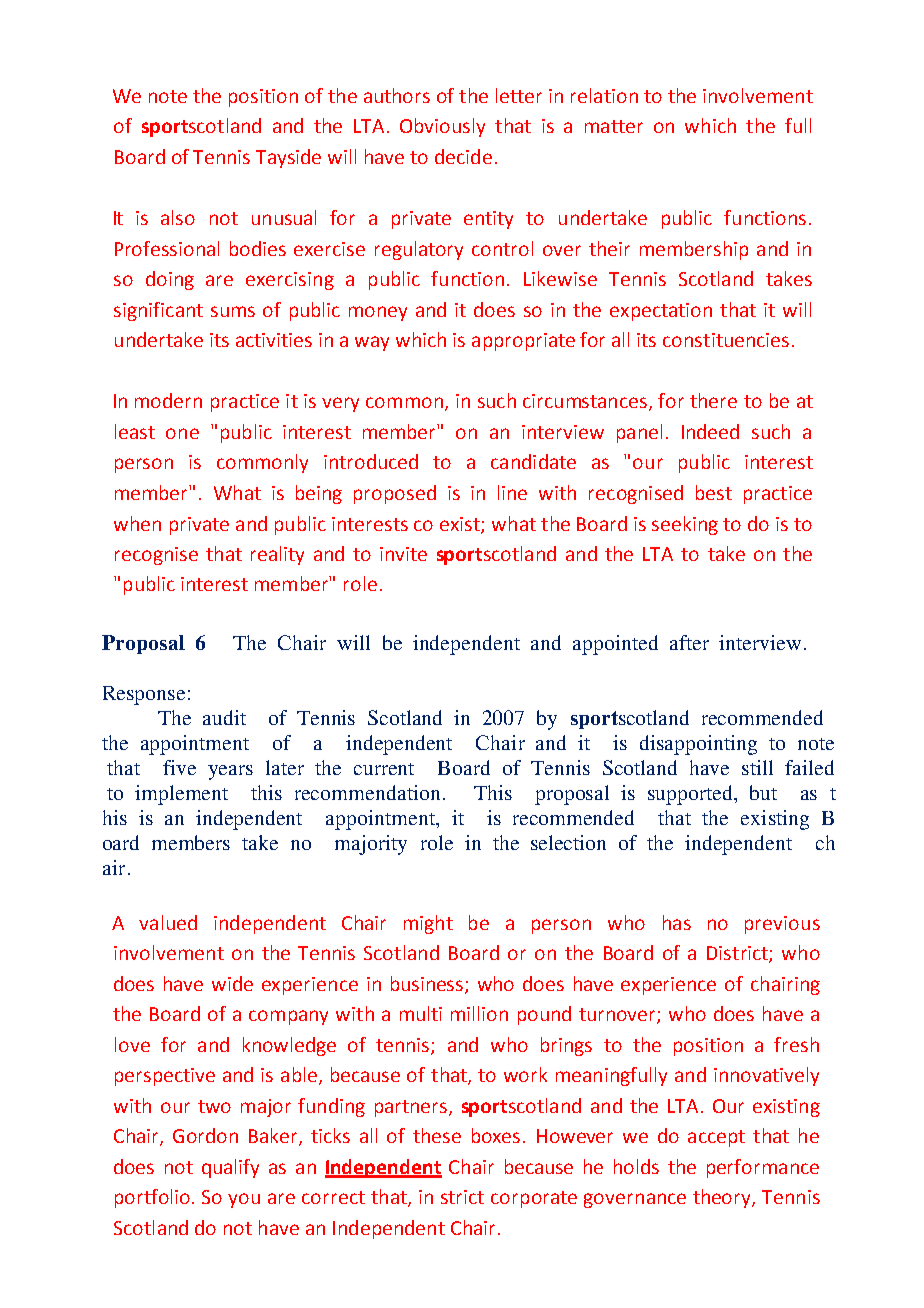 The image size is (924, 1308). What do you see at coordinates (677, 922) in the screenshot?
I see `has` at bounding box center [677, 922].
